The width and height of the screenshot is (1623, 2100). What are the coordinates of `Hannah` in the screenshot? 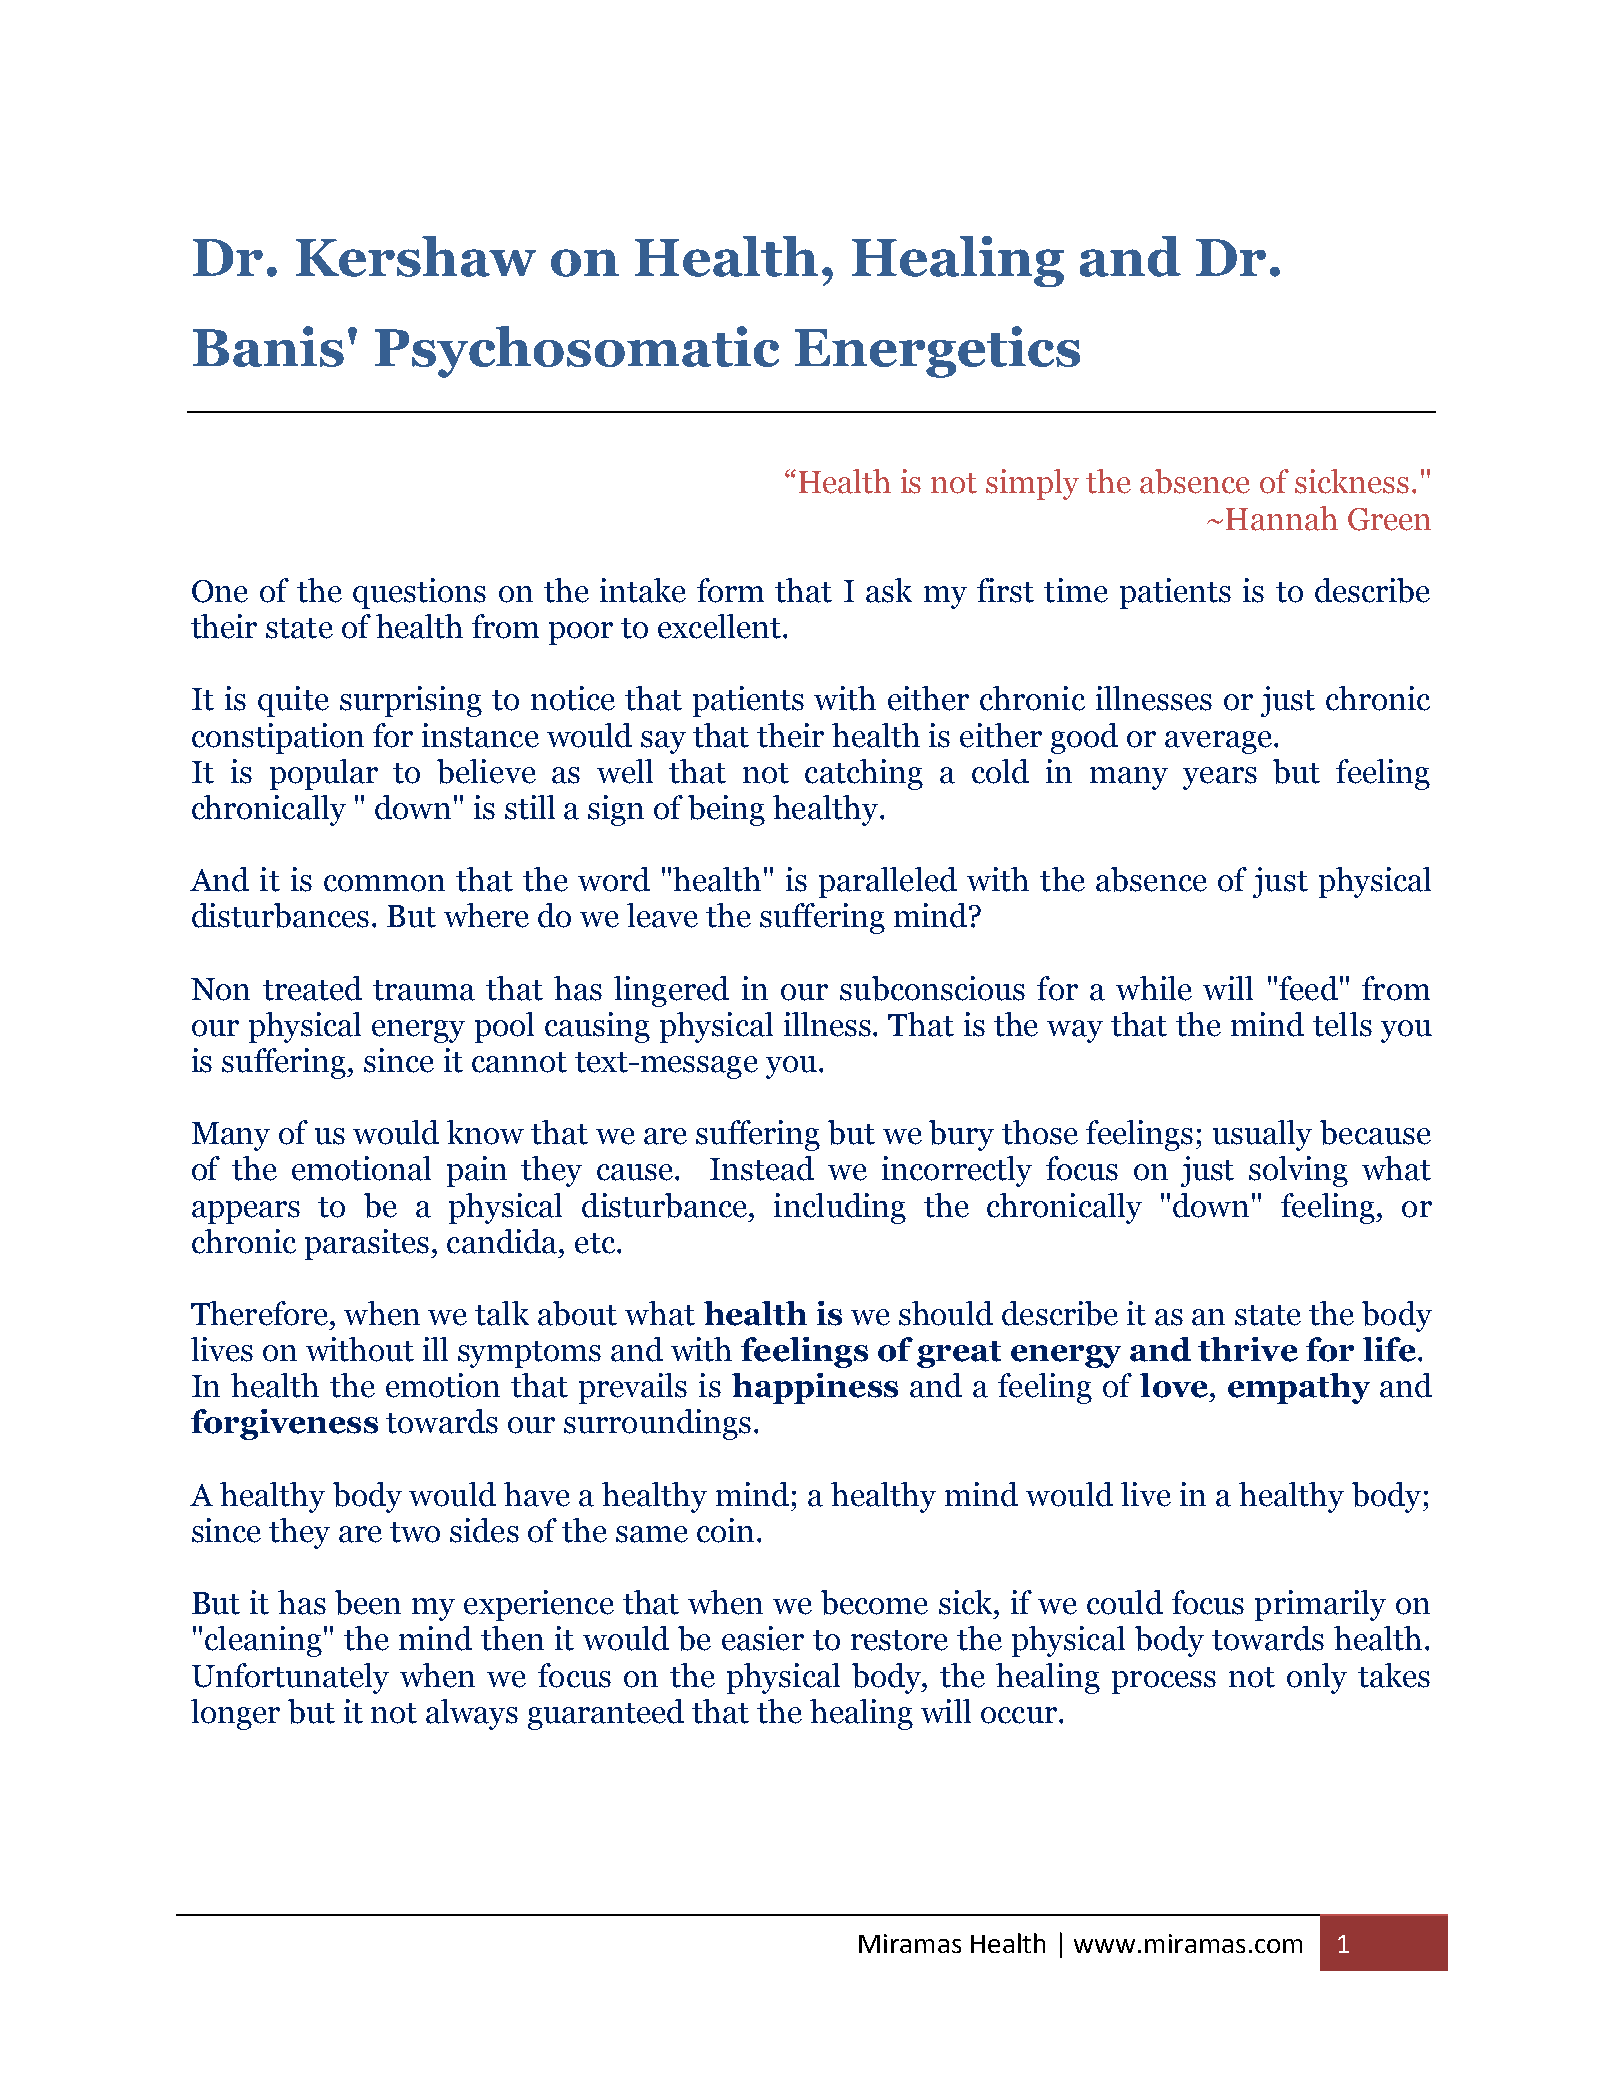 It's located at (1282, 518).
